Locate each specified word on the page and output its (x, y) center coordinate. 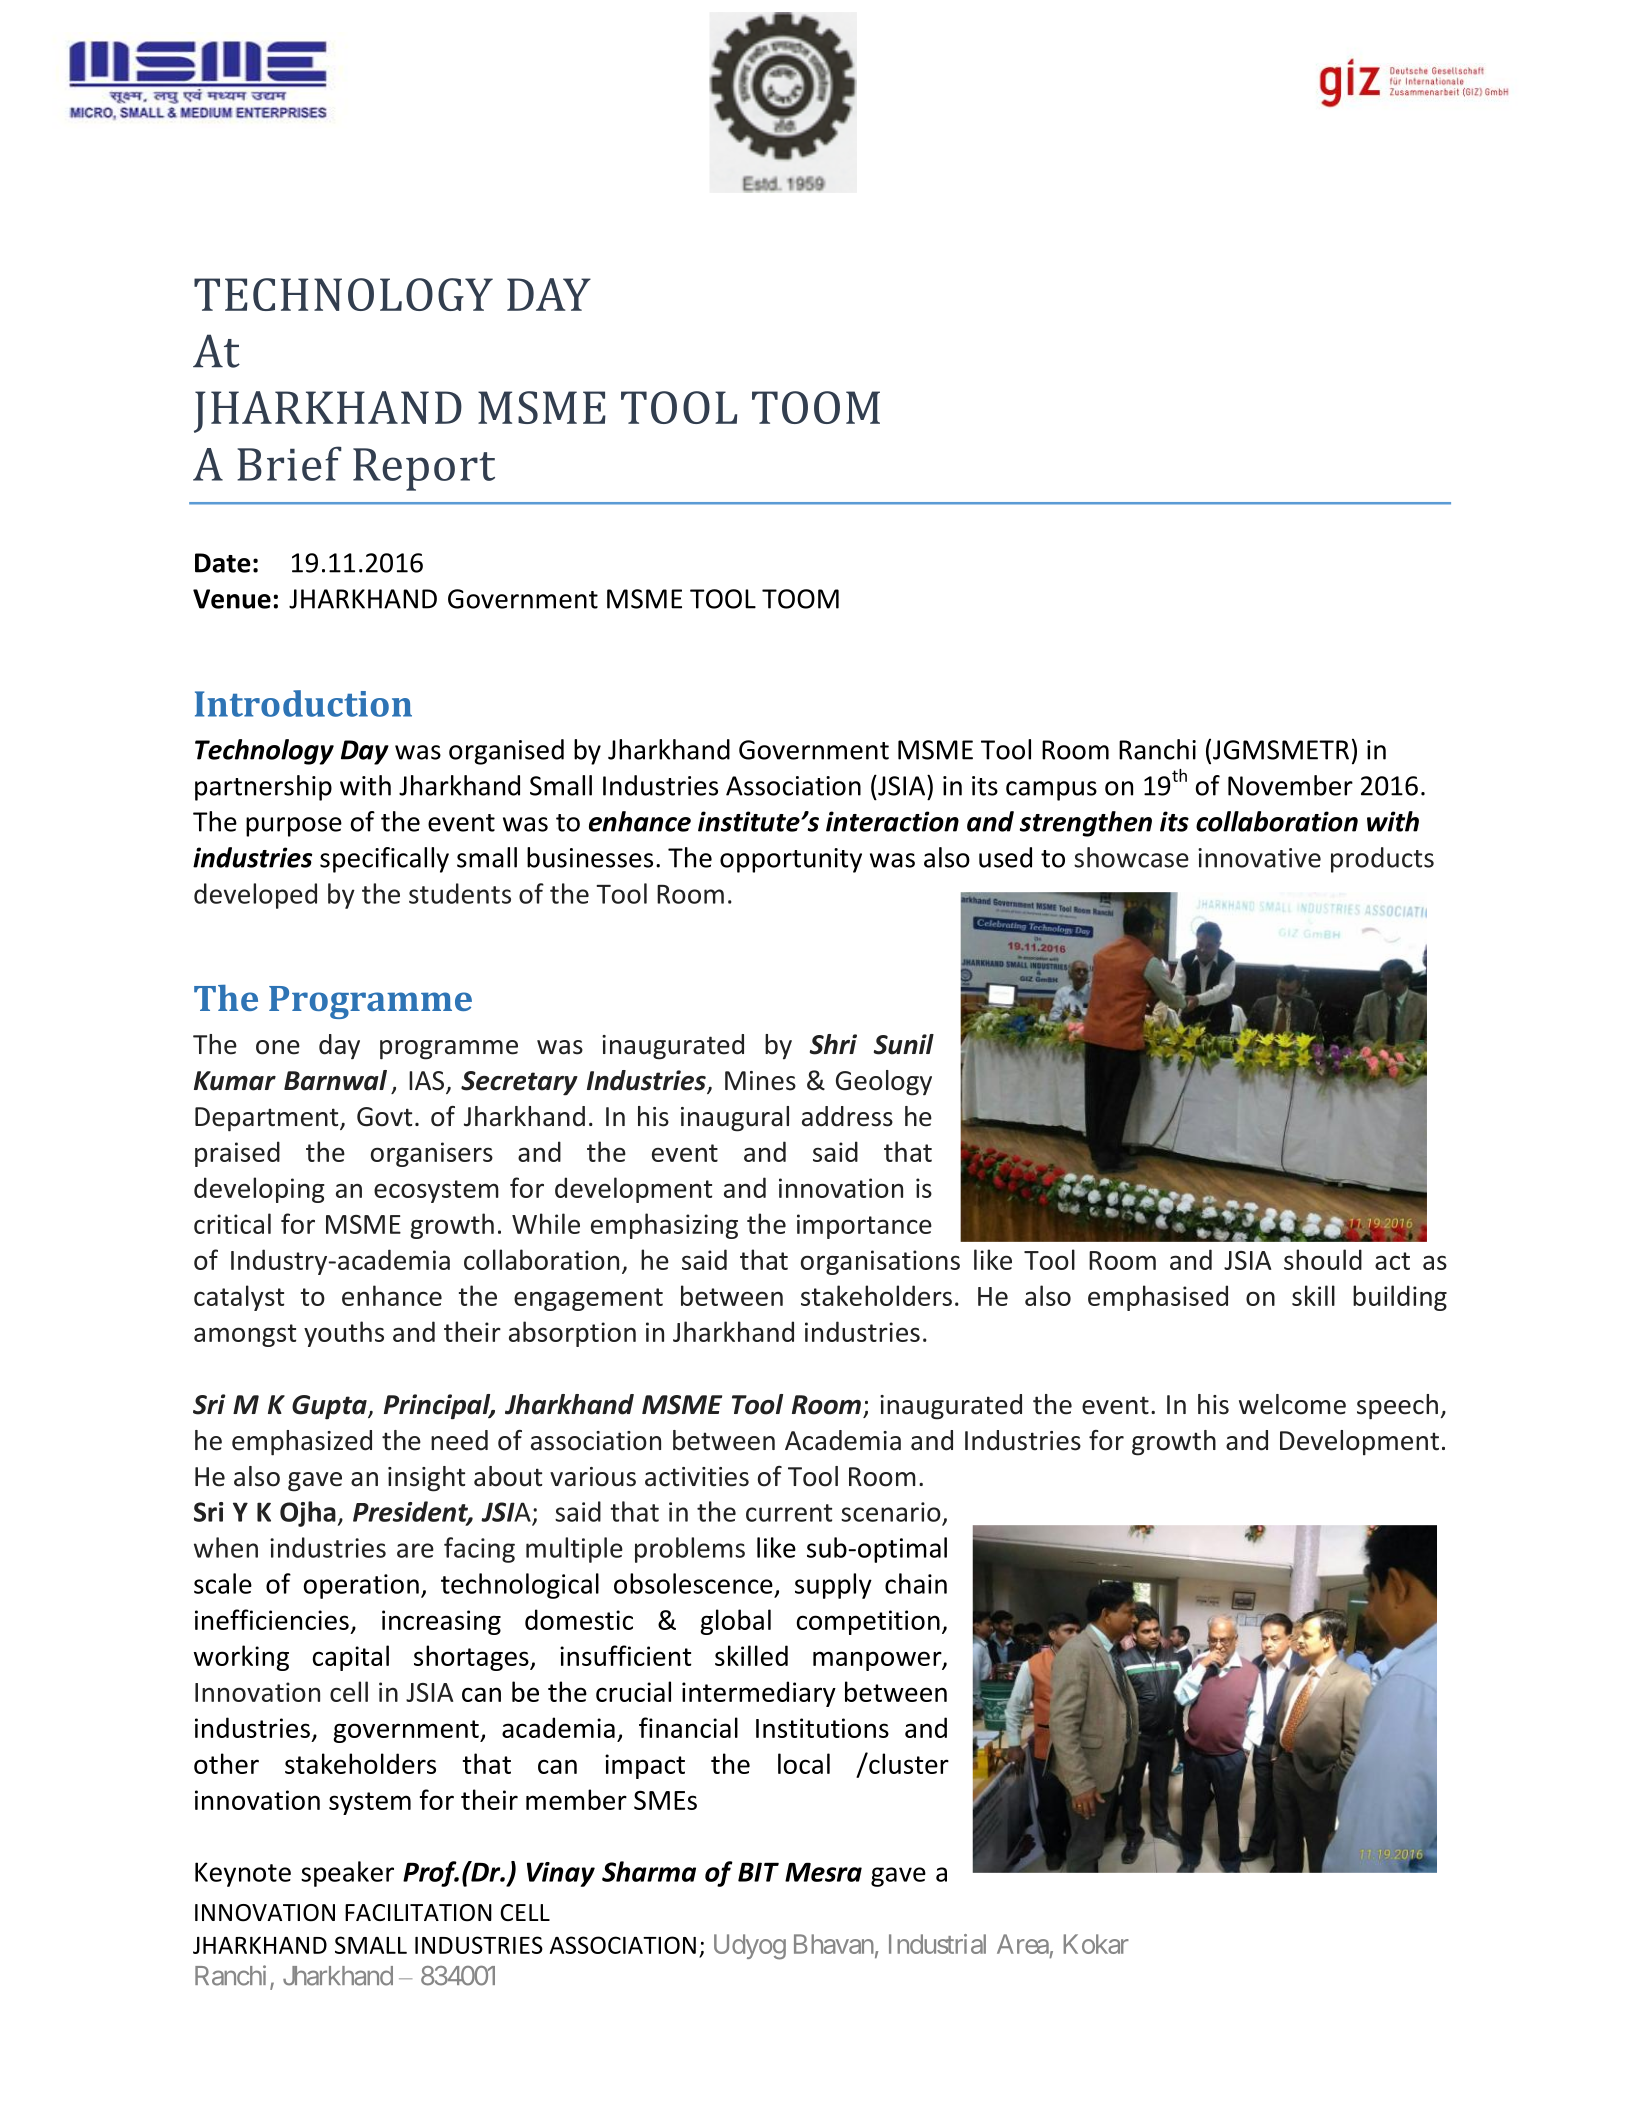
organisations (880, 1262)
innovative (1259, 858)
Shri (833, 1044)
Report (424, 469)
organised (506, 752)
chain (916, 1583)
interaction (892, 821)
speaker (347, 1874)
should (1323, 1259)
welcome (1292, 1404)
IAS (428, 1082)
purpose (294, 827)
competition (868, 1622)
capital (351, 1658)
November (1290, 785)
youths (344, 1334)
